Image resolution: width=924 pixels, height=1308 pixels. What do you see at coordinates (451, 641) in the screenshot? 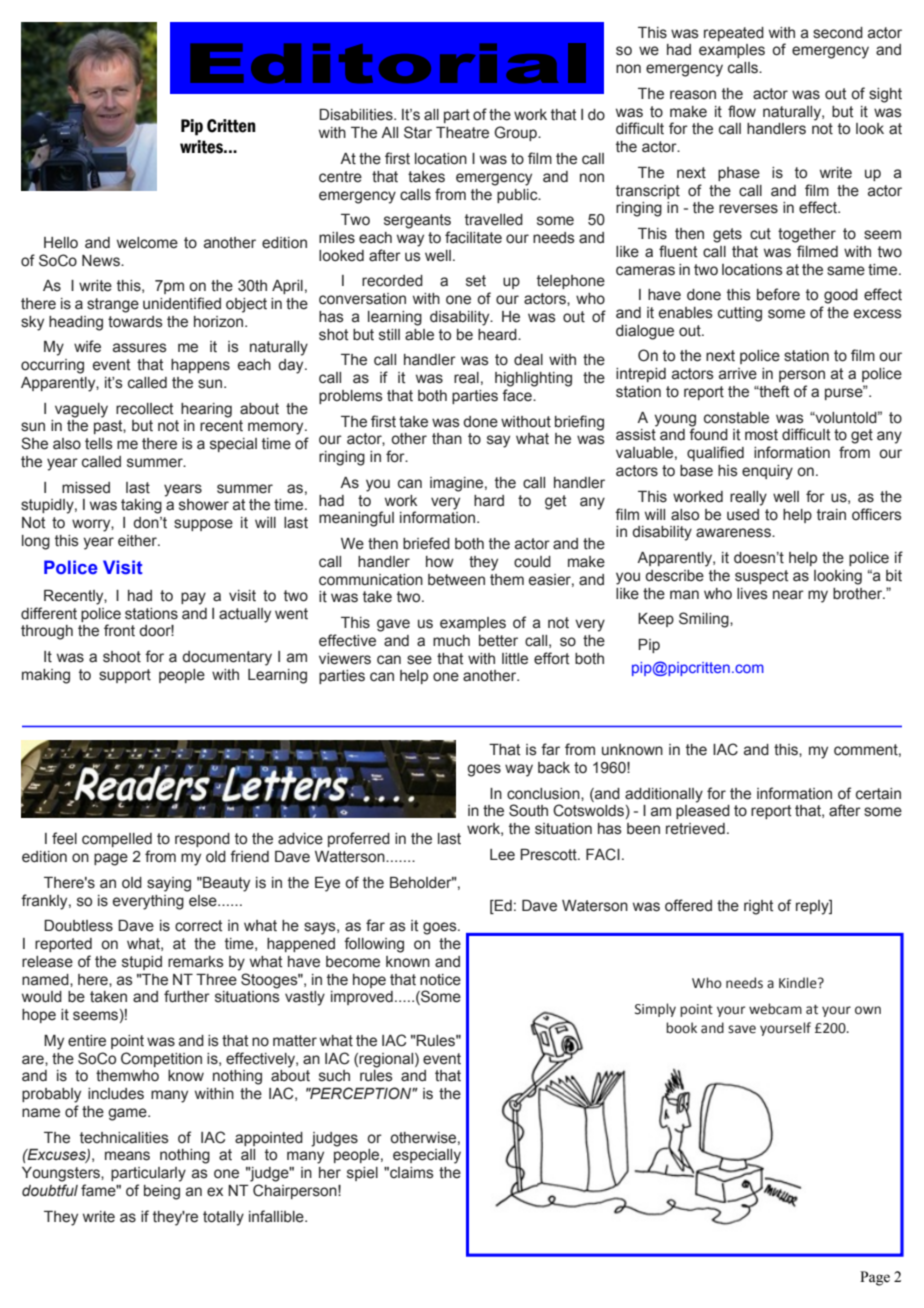
I see `much` at bounding box center [451, 641].
